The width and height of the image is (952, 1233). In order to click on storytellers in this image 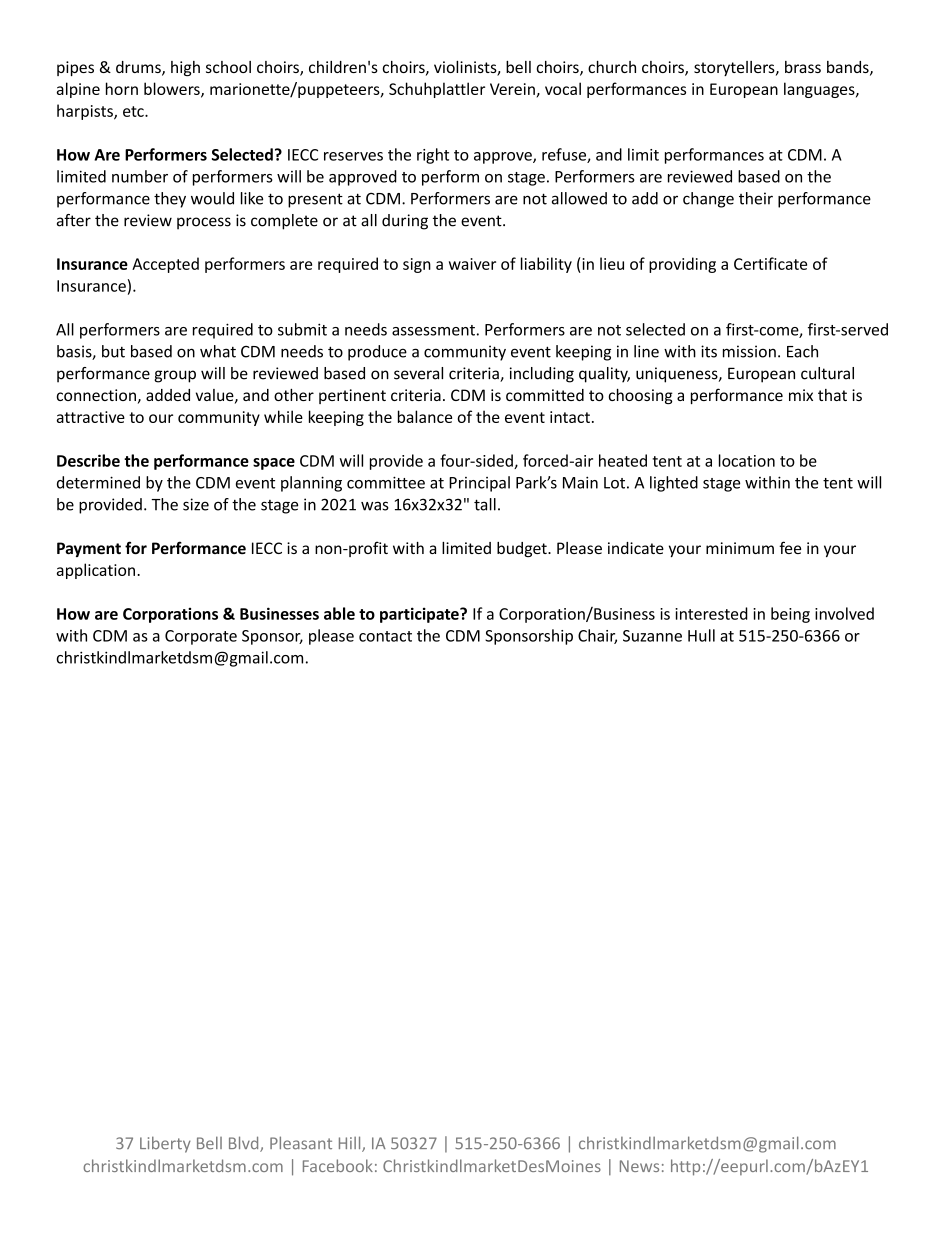, I will do `click(735, 68)`.
